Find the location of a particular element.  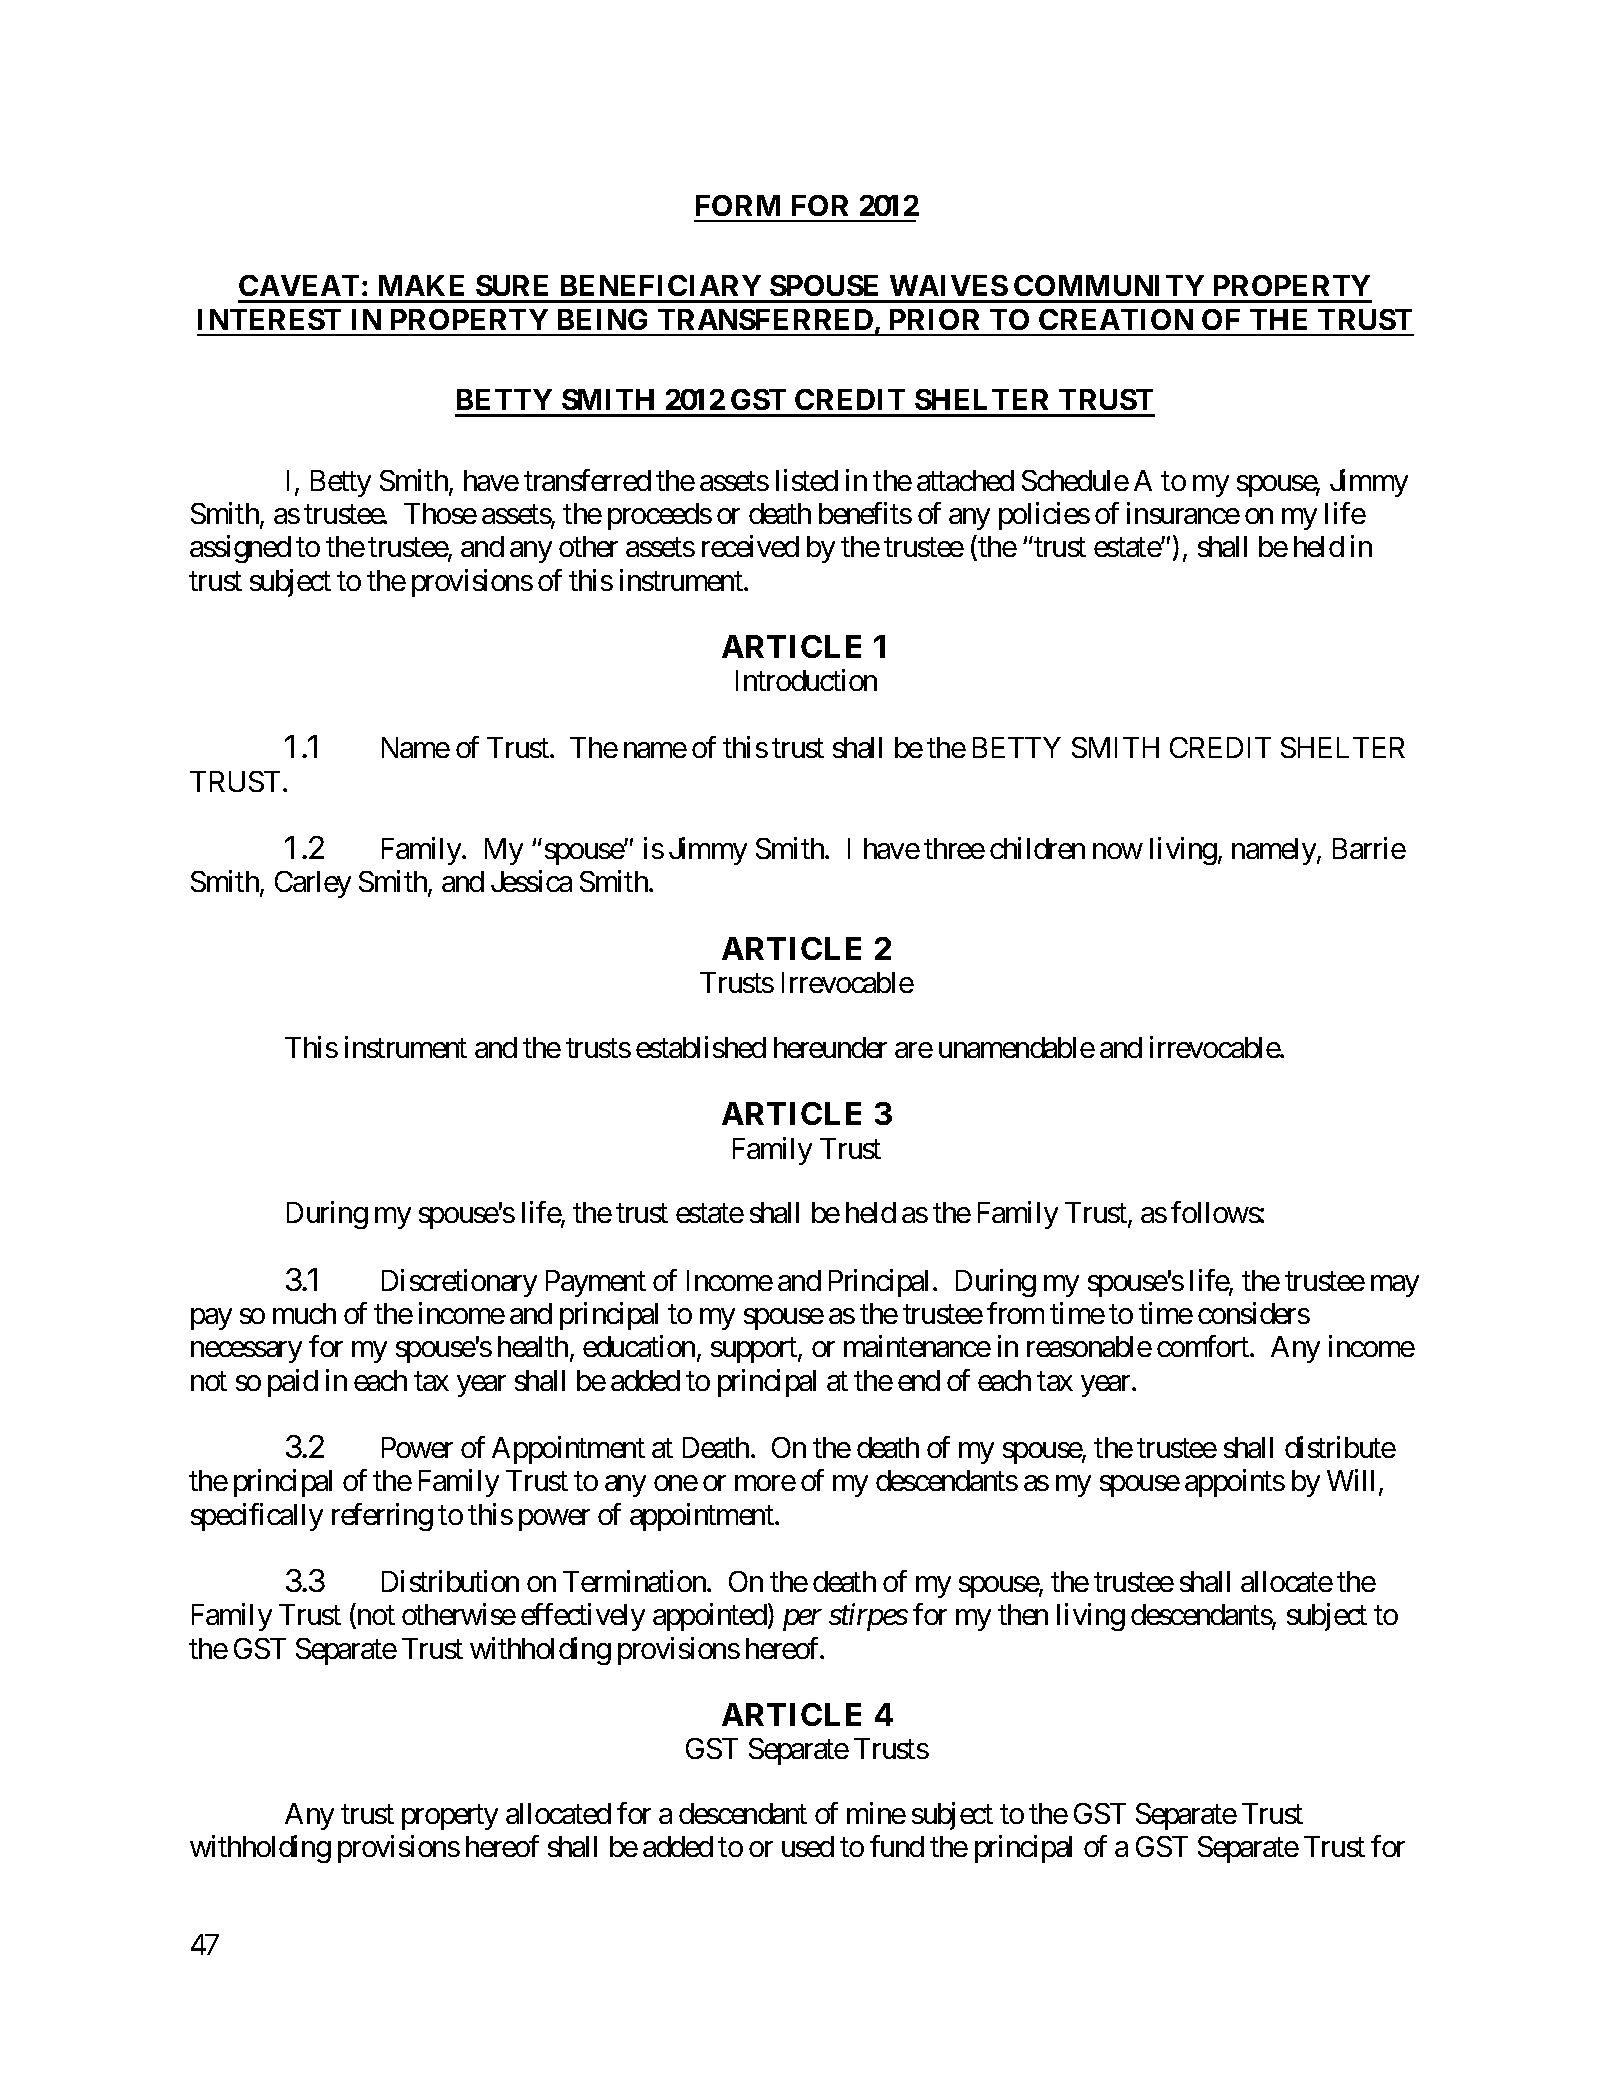

now is located at coordinates (1117, 851).
